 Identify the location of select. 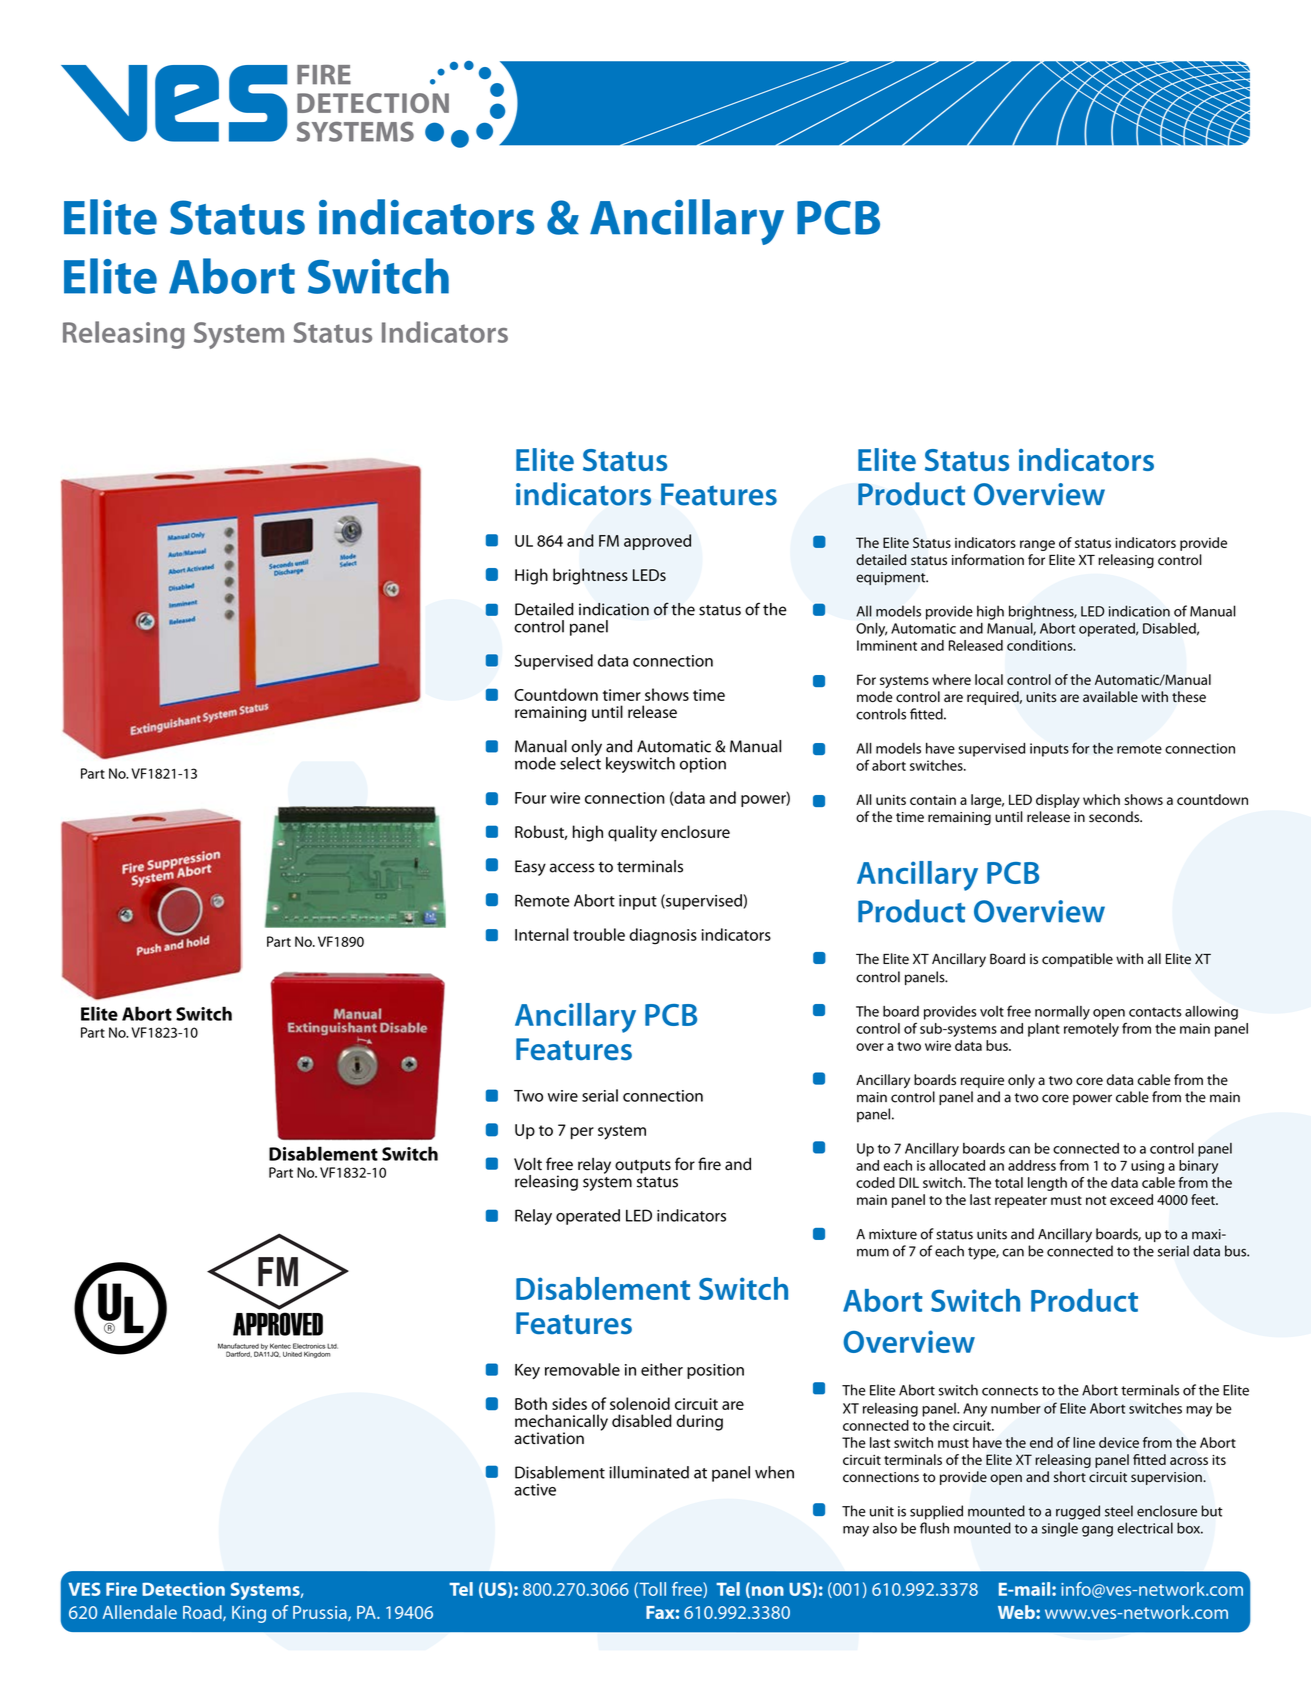
(580, 762).
